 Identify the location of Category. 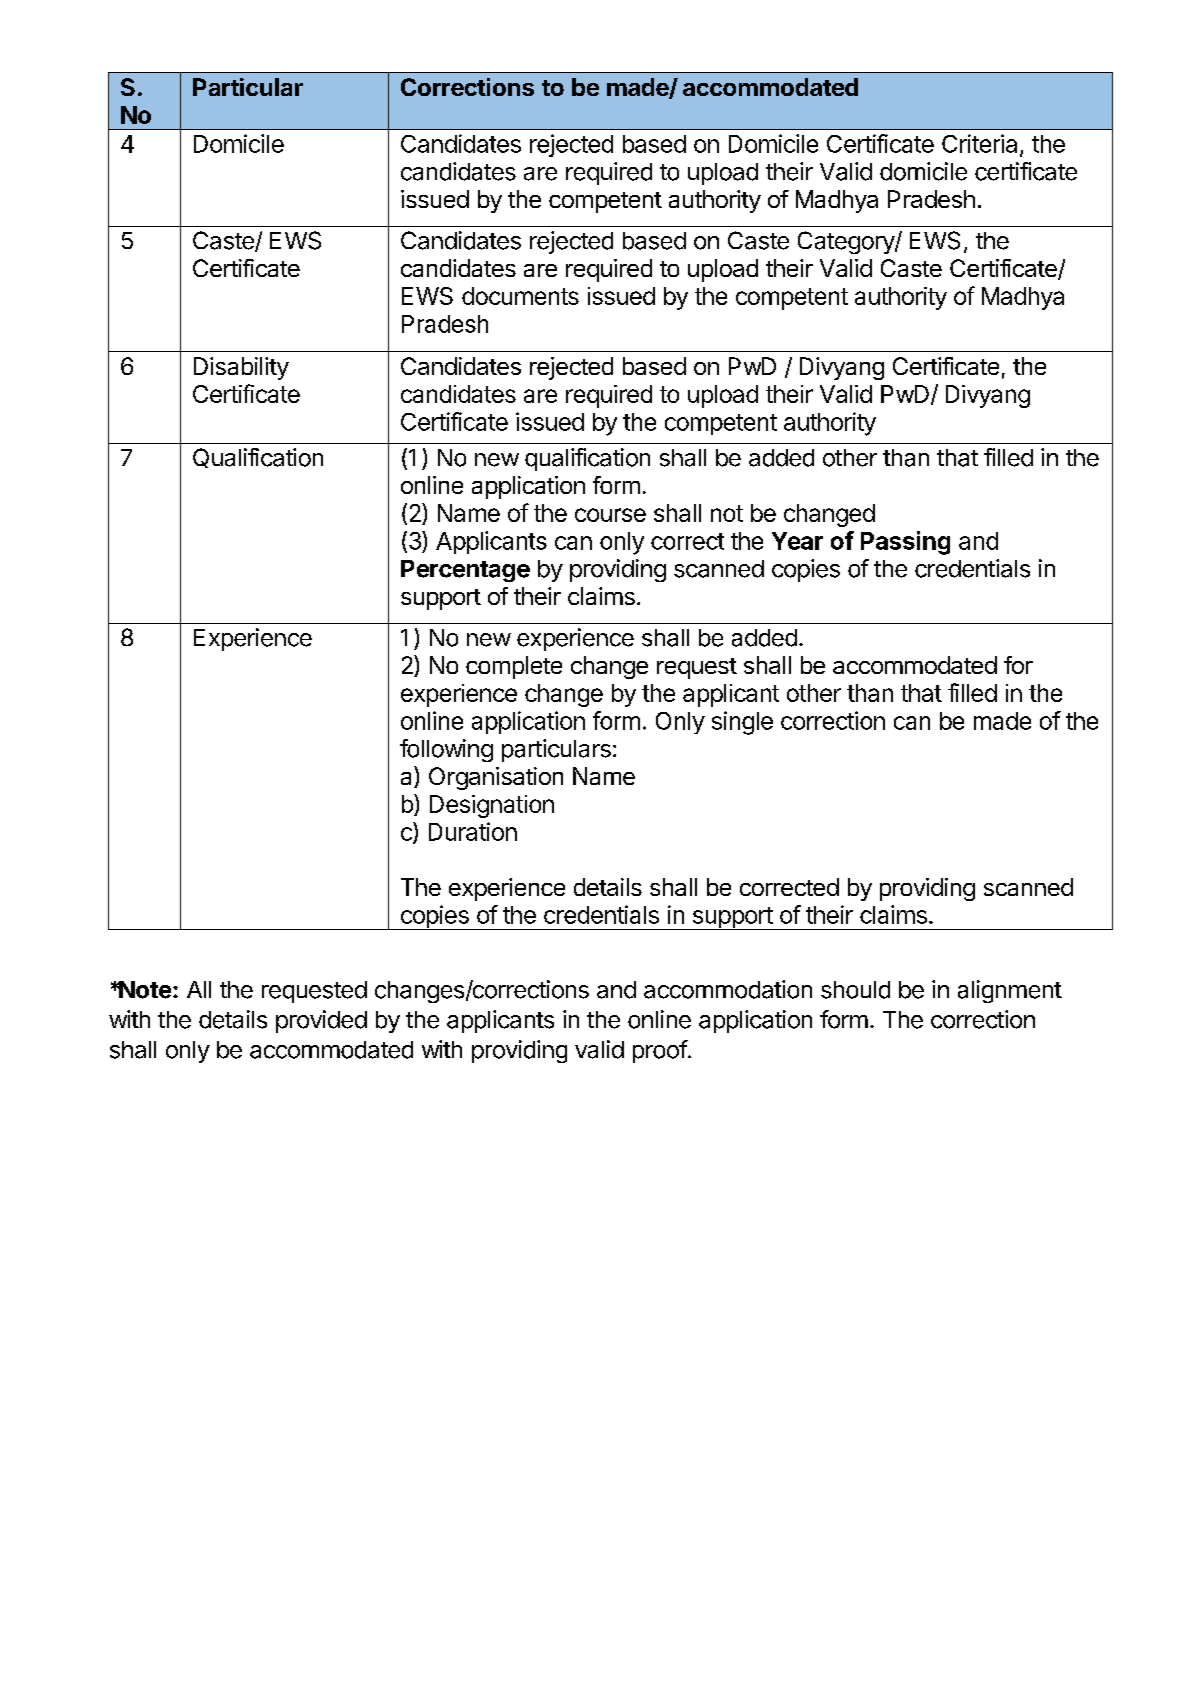
(847, 242).
